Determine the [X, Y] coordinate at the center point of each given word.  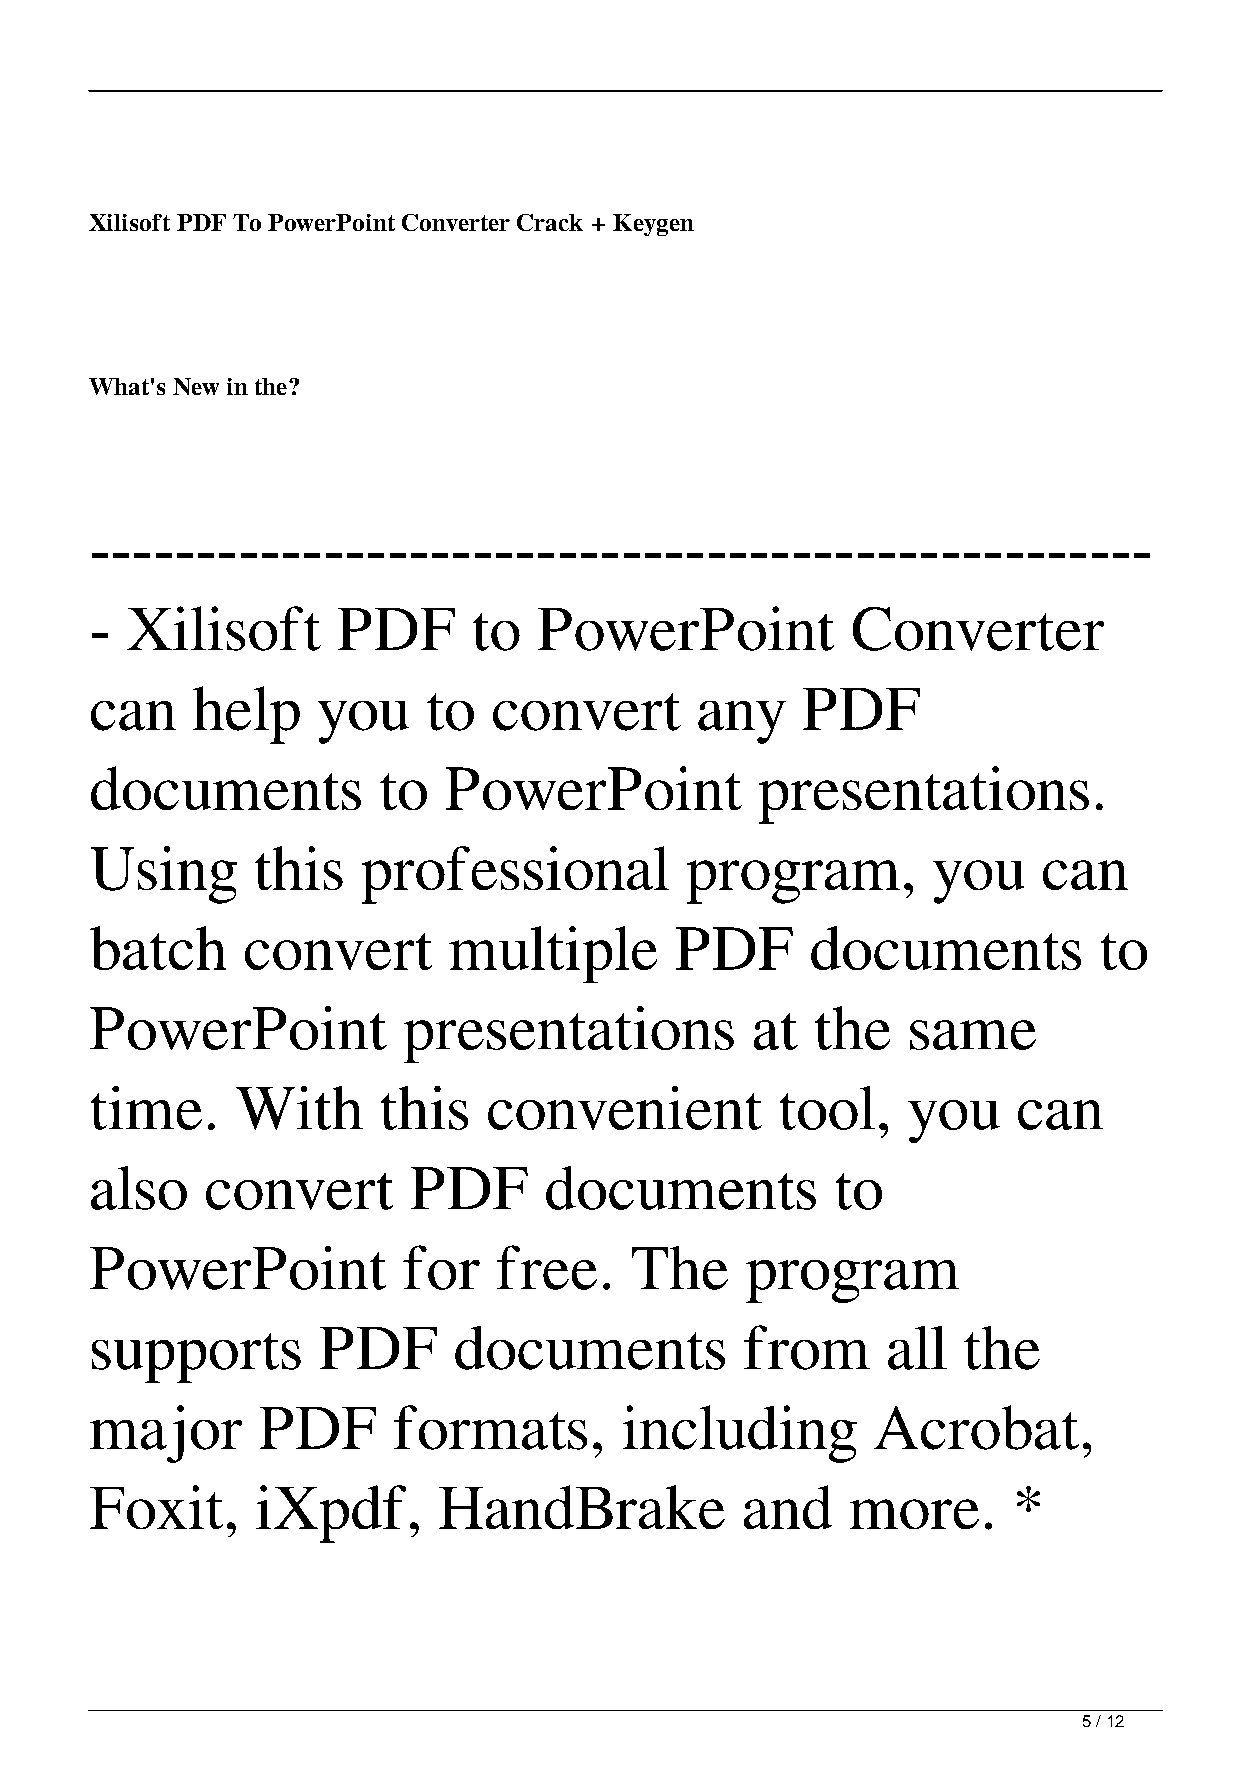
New [196, 386]
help [246, 715]
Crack [550, 222]
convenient [625, 1108]
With [299, 1108]
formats [490, 1427]
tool [827, 1108]
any [742, 722]
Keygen [653, 225]
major [166, 1434]
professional [515, 875]
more [914, 1514]
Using [164, 875]
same [973, 1035]
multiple [553, 954]
